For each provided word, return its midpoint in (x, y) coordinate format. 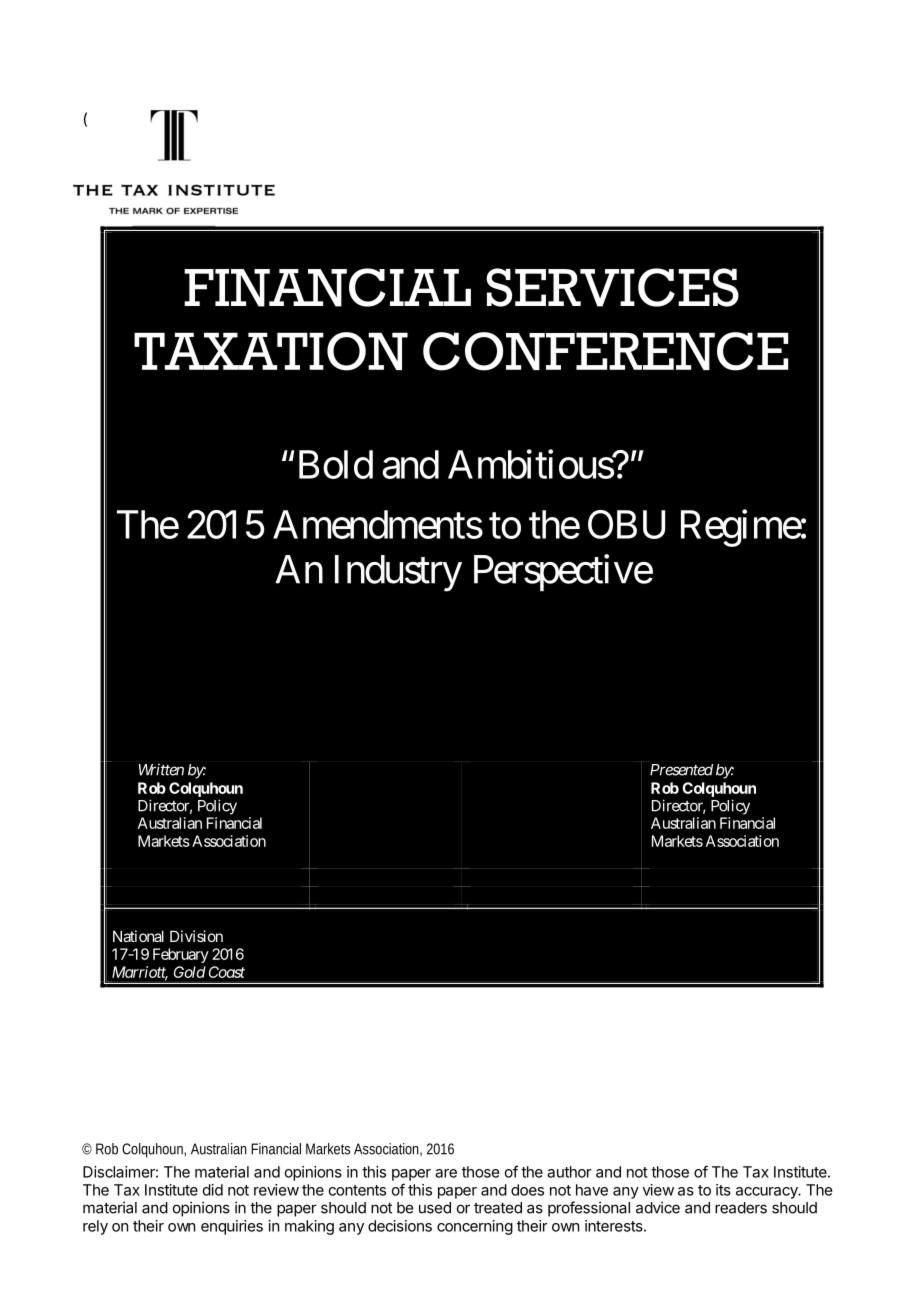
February (181, 955)
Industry (398, 573)
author (569, 1172)
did (213, 1190)
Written (161, 769)
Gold (190, 972)
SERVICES (612, 287)
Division (196, 936)
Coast (227, 972)
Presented (681, 770)
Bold (336, 464)
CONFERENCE (605, 351)
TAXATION (271, 351)
